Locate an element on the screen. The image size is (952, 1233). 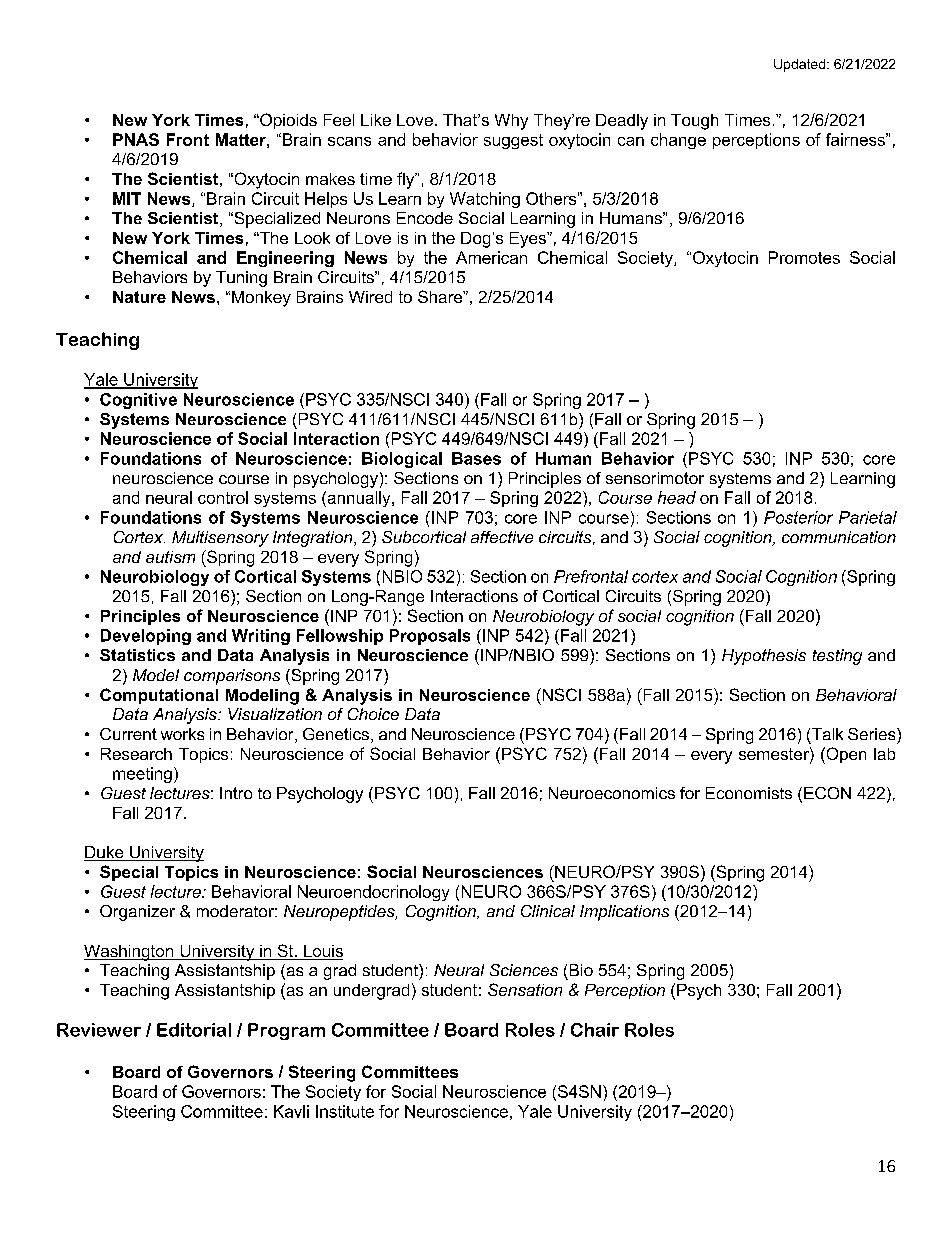
Chair is located at coordinates (595, 1030).
